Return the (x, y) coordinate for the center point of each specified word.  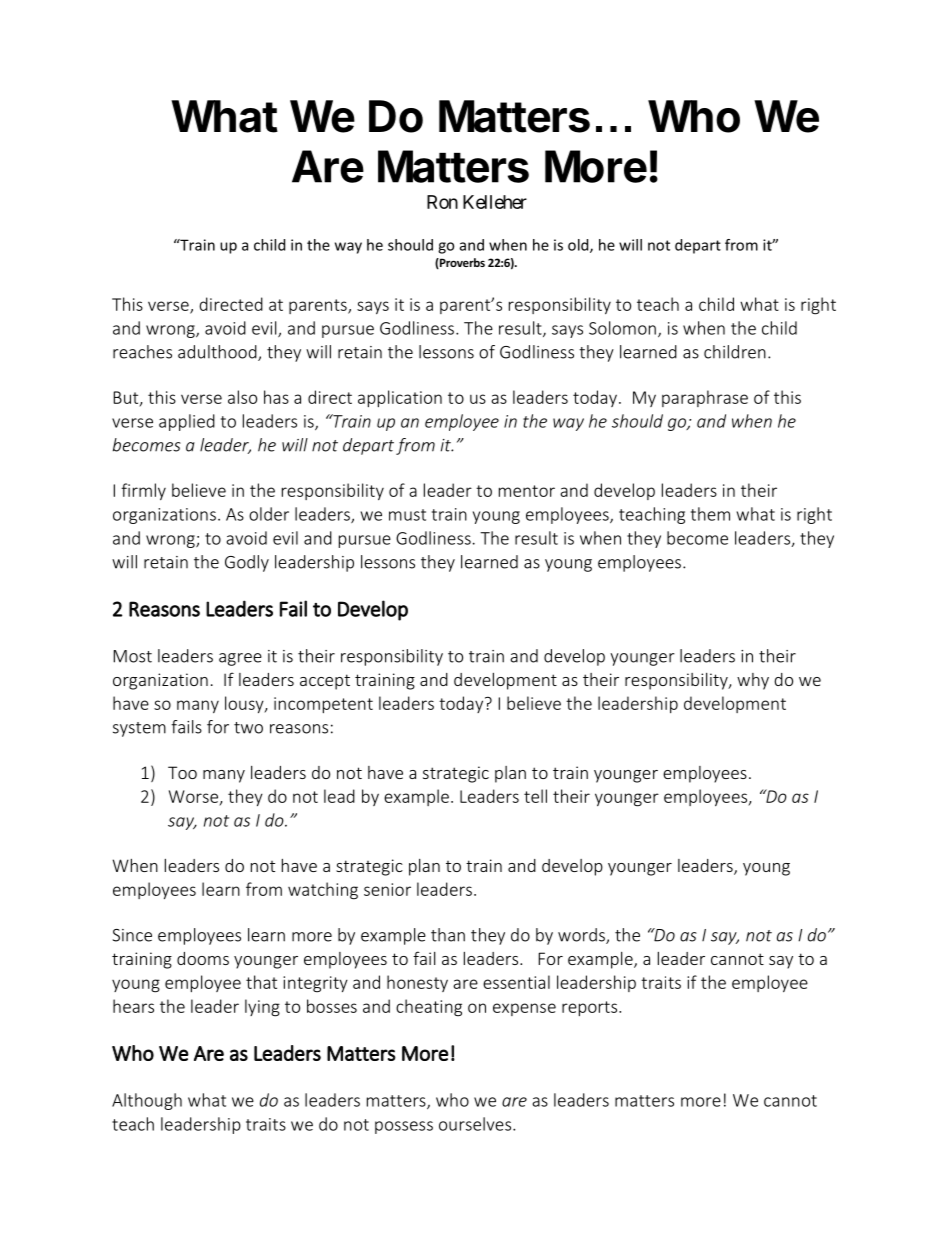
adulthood (218, 353)
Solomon (622, 328)
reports (591, 1008)
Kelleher (495, 202)
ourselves (476, 1124)
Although (147, 1101)
